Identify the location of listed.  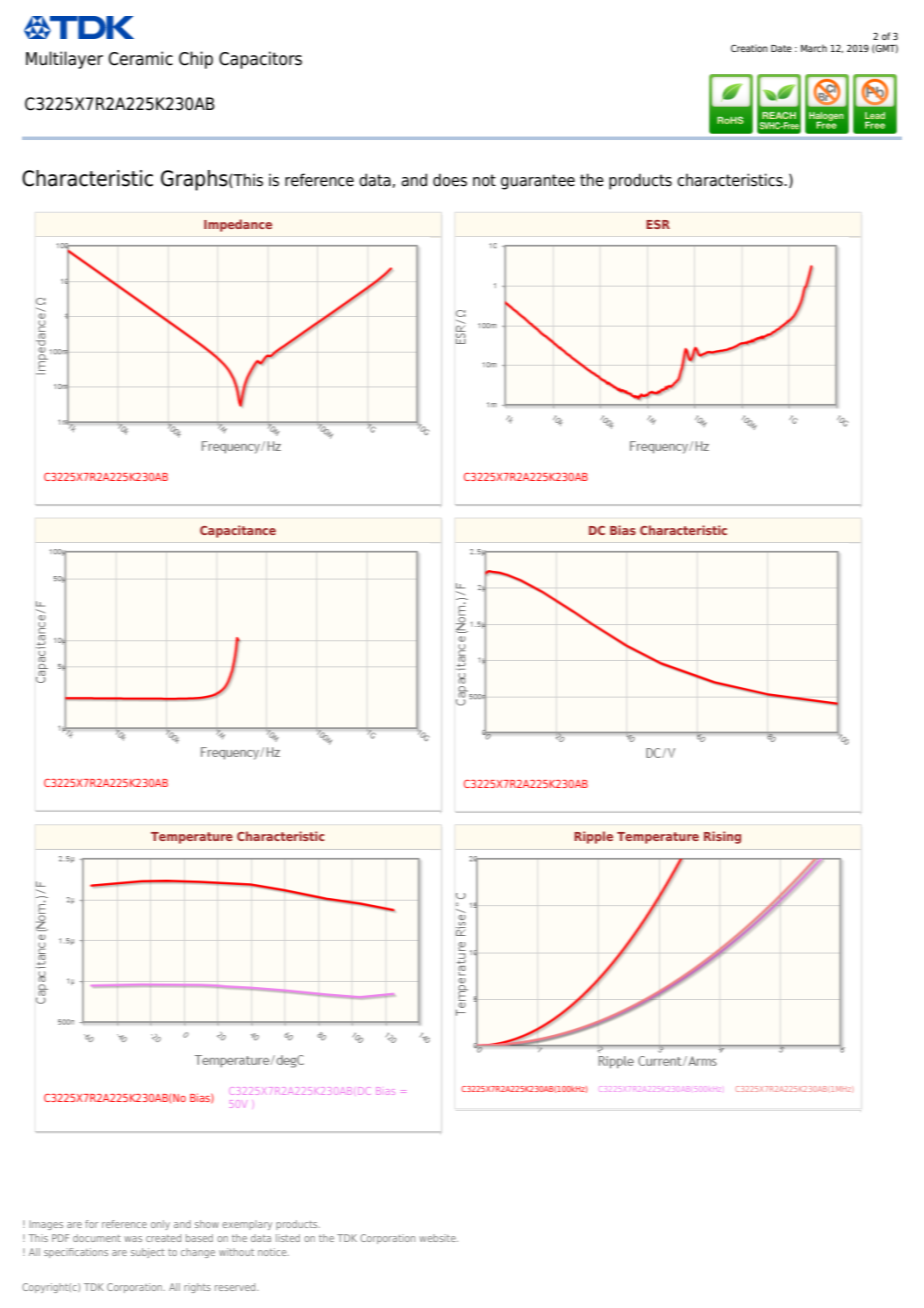
(288, 1238).
